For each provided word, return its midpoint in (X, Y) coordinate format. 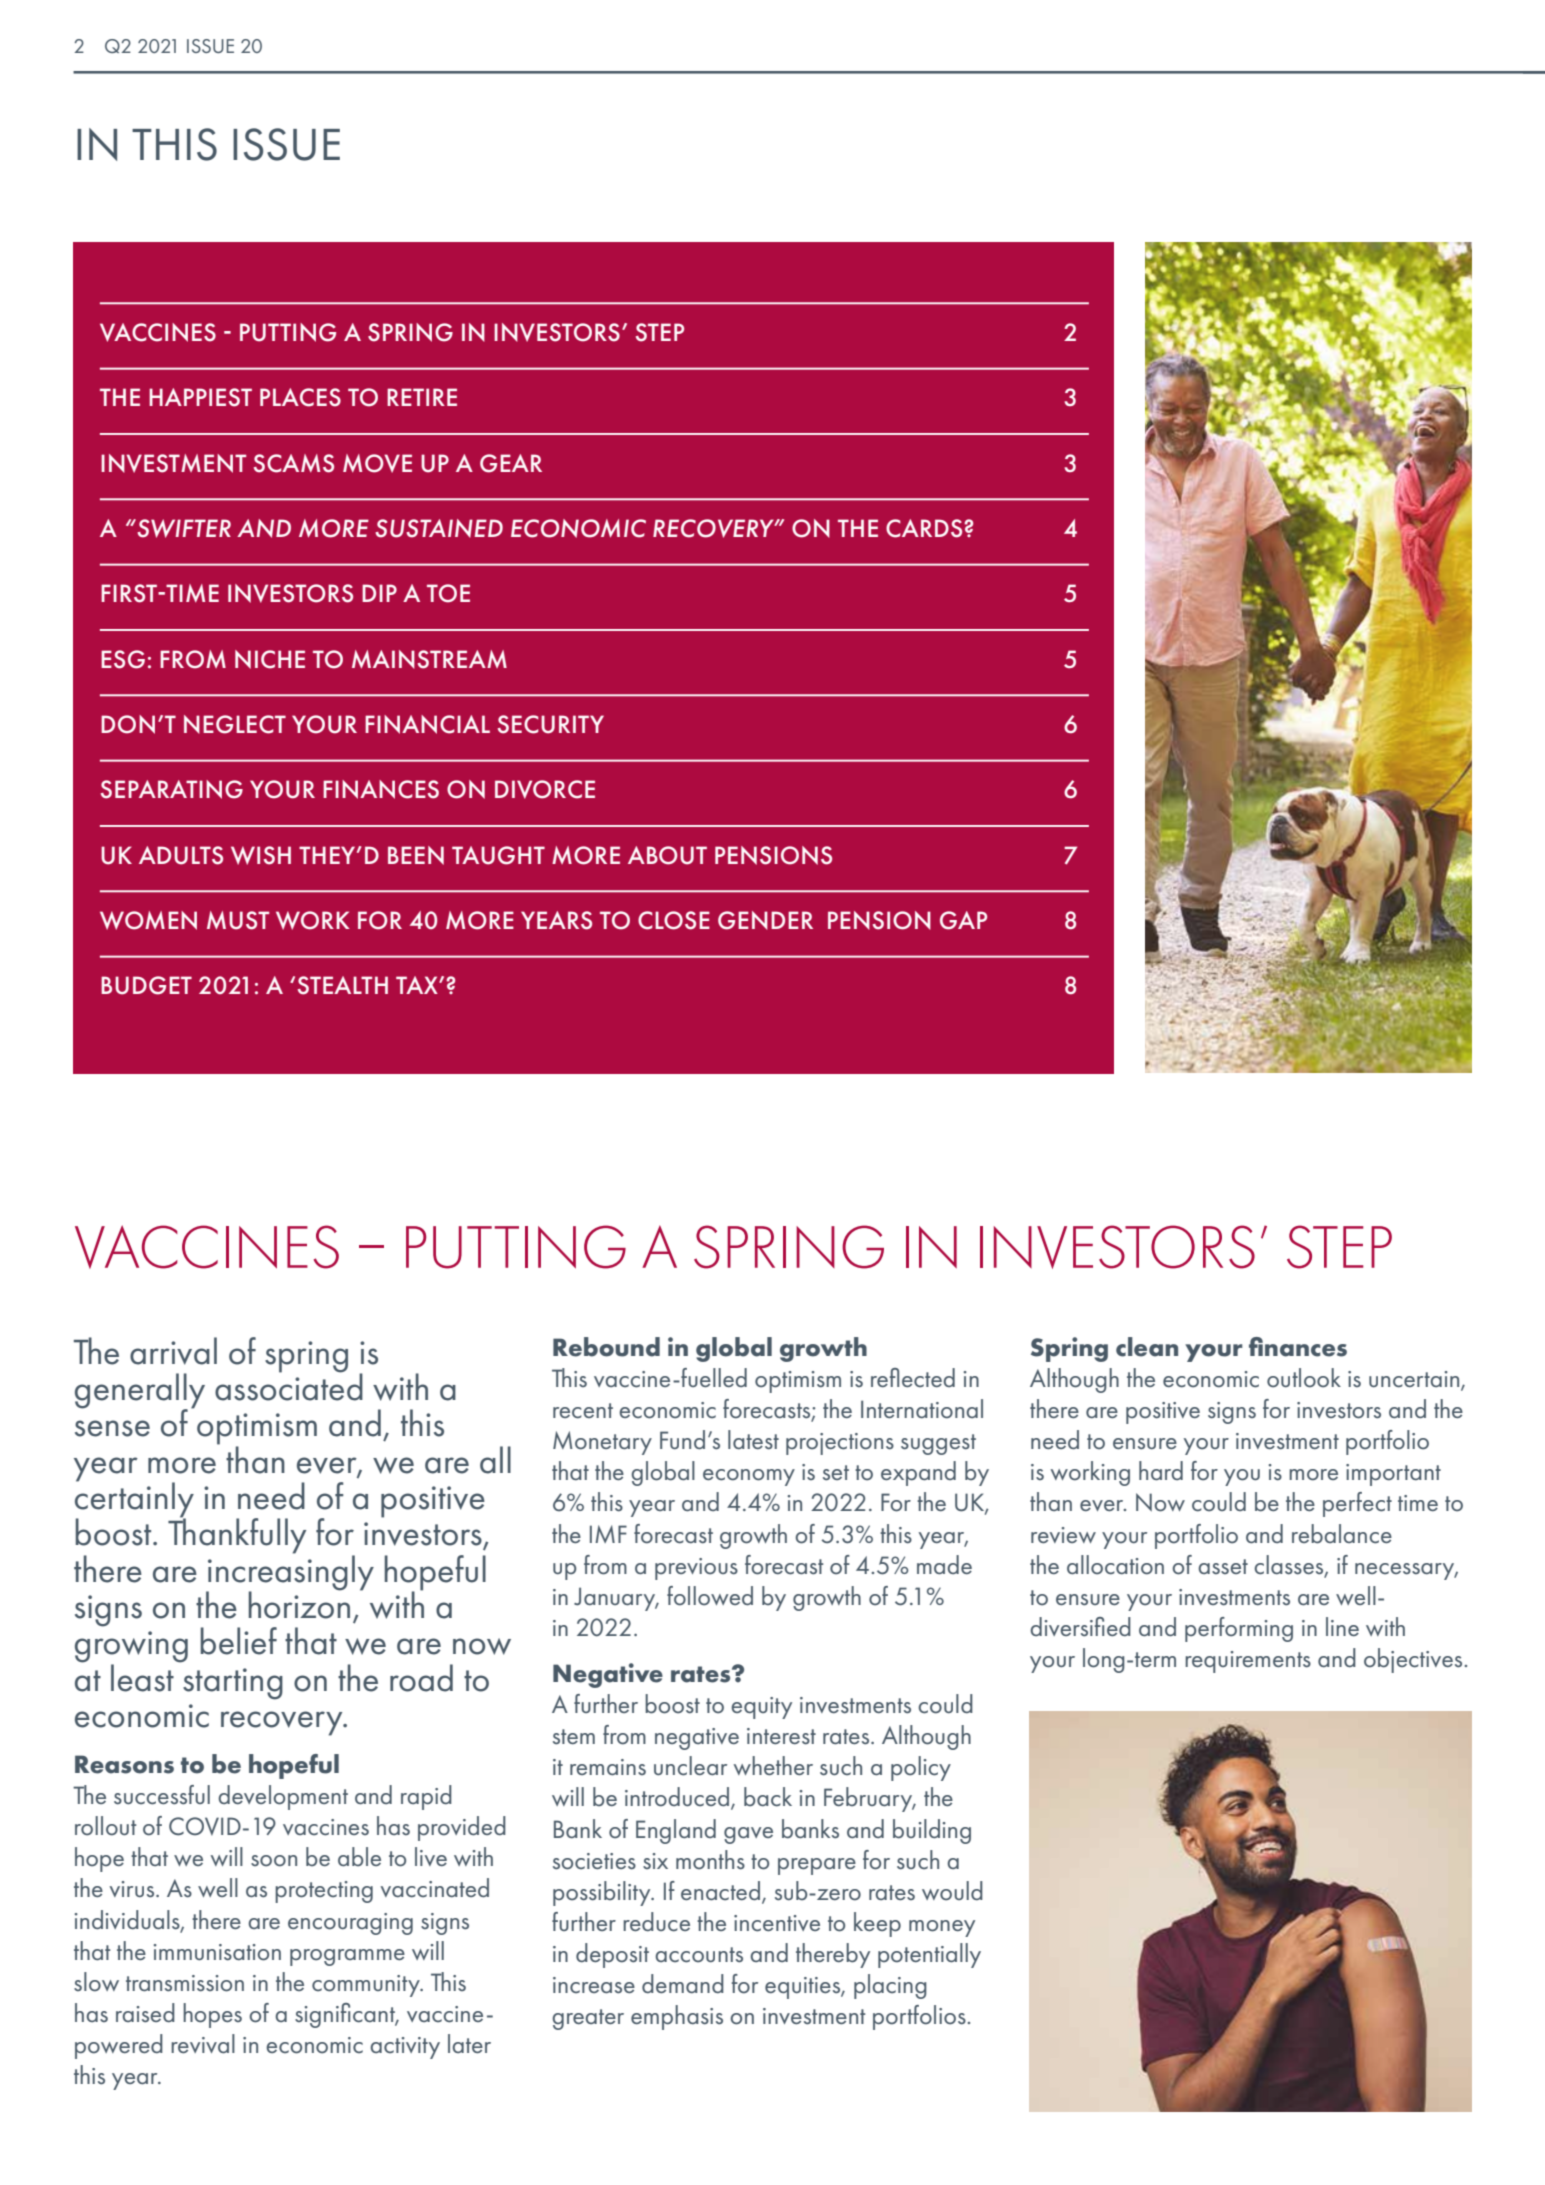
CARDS (925, 528)
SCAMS (294, 463)
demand (683, 1984)
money (942, 1928)
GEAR (511, 463)
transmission (185, 1983)
